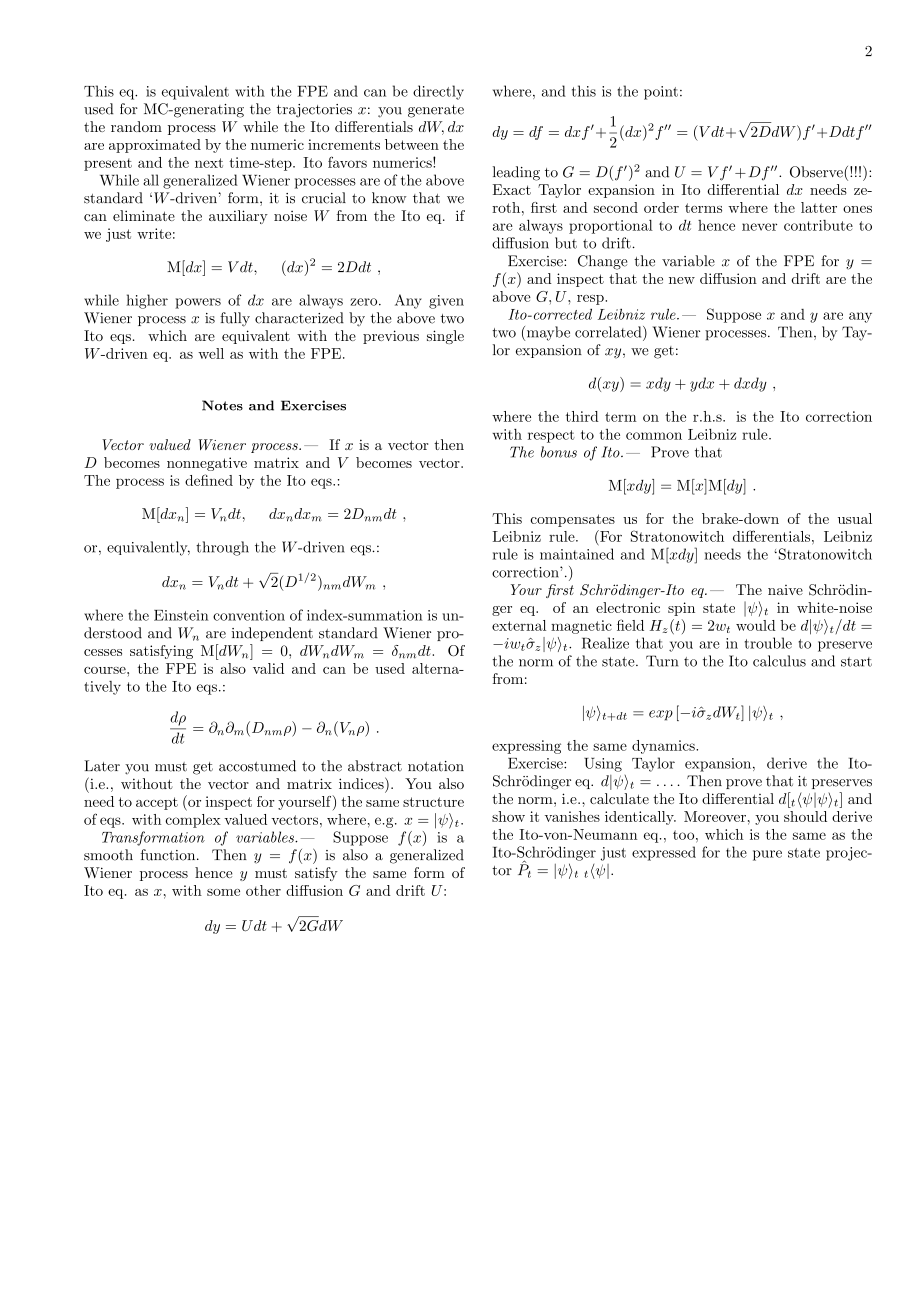  Describe the element at coordinates (169, 855) in the screenshot. I see `function` at that location.
